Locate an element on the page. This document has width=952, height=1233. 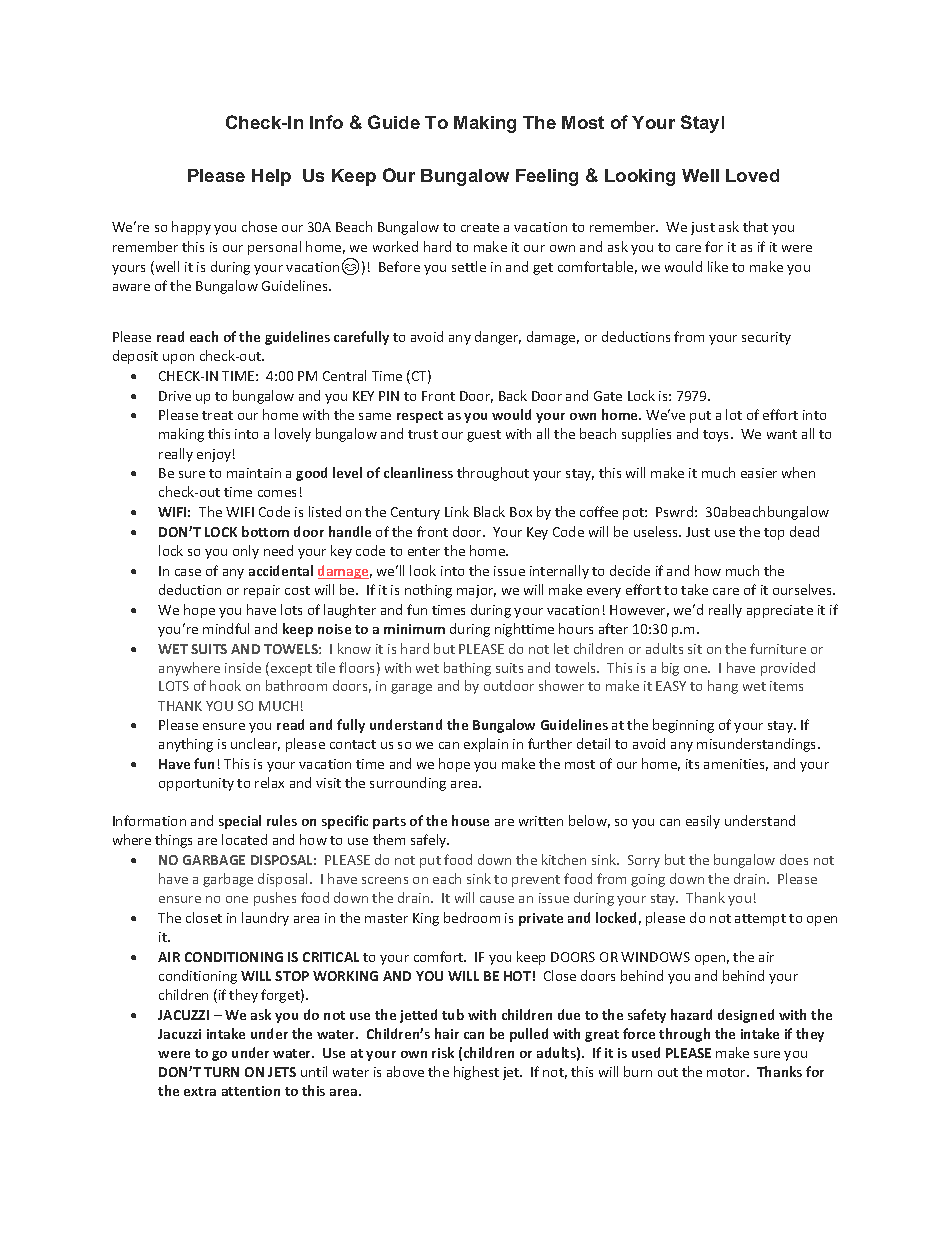
mindful is located at coordinates (226, 628).
